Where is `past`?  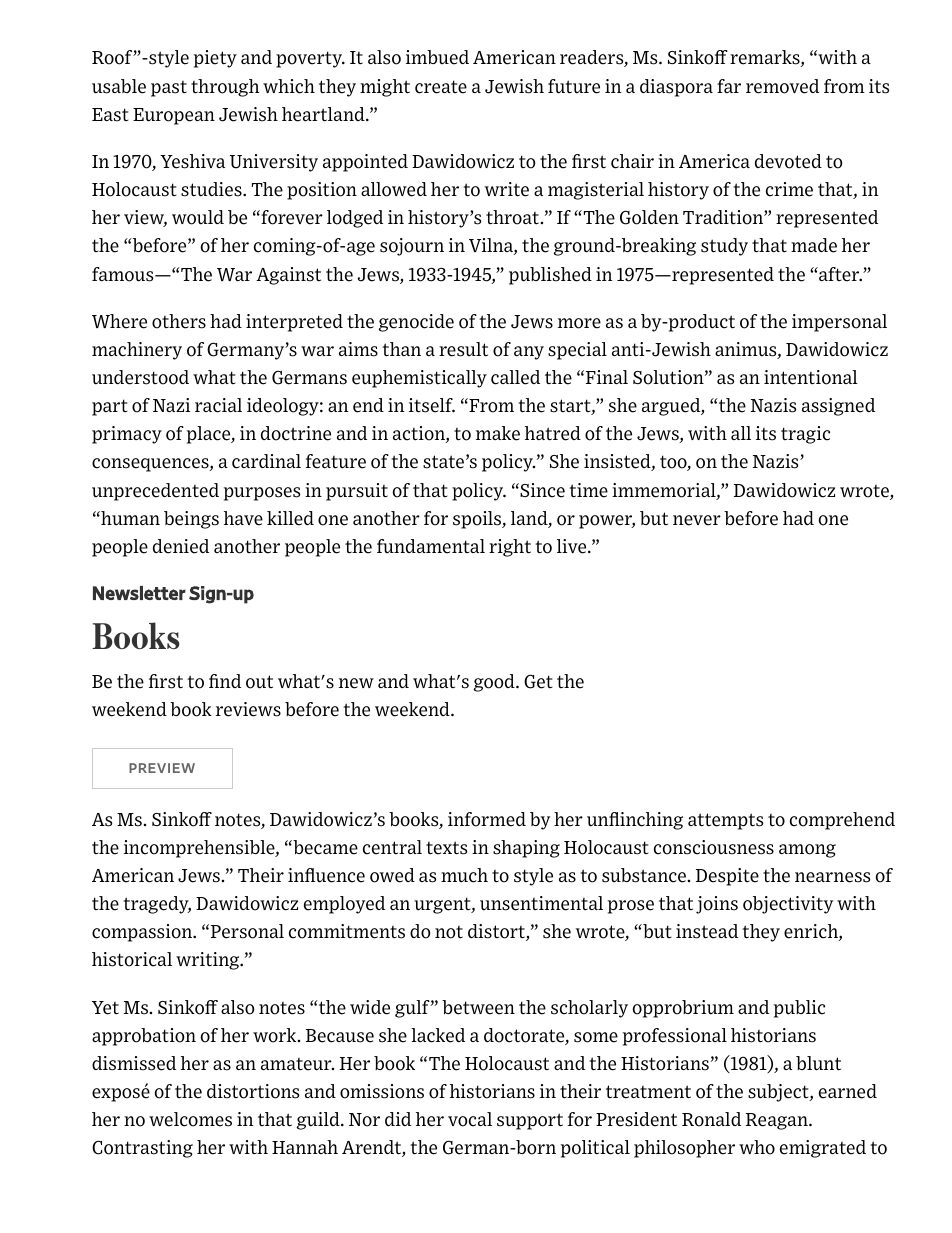
past is located at coordinates (169, 89).
